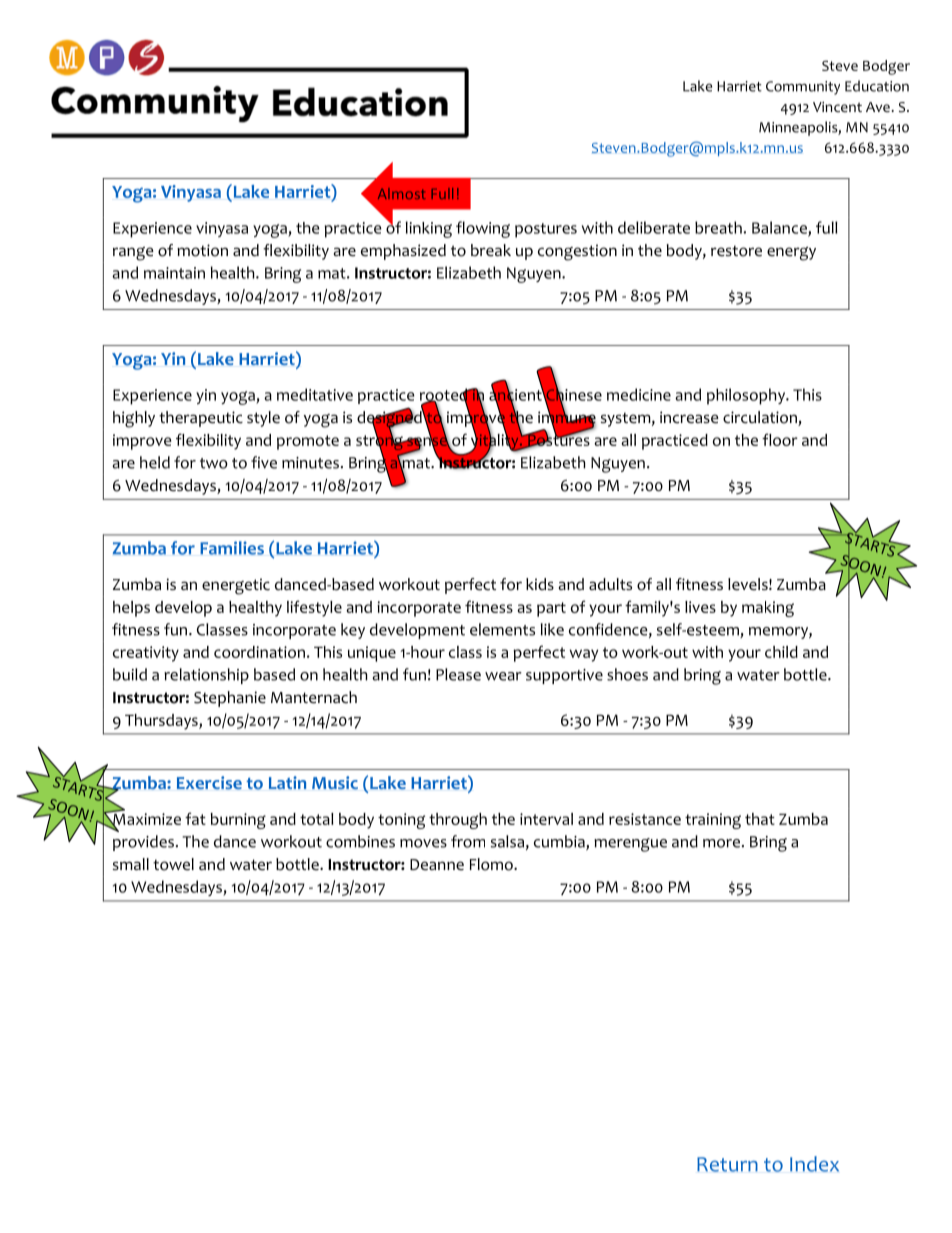 The image size is (952, 1233). What do you see at coordinates (803, 88) in the screenshot?
I see `Community` at bounding box center [803, 88].
